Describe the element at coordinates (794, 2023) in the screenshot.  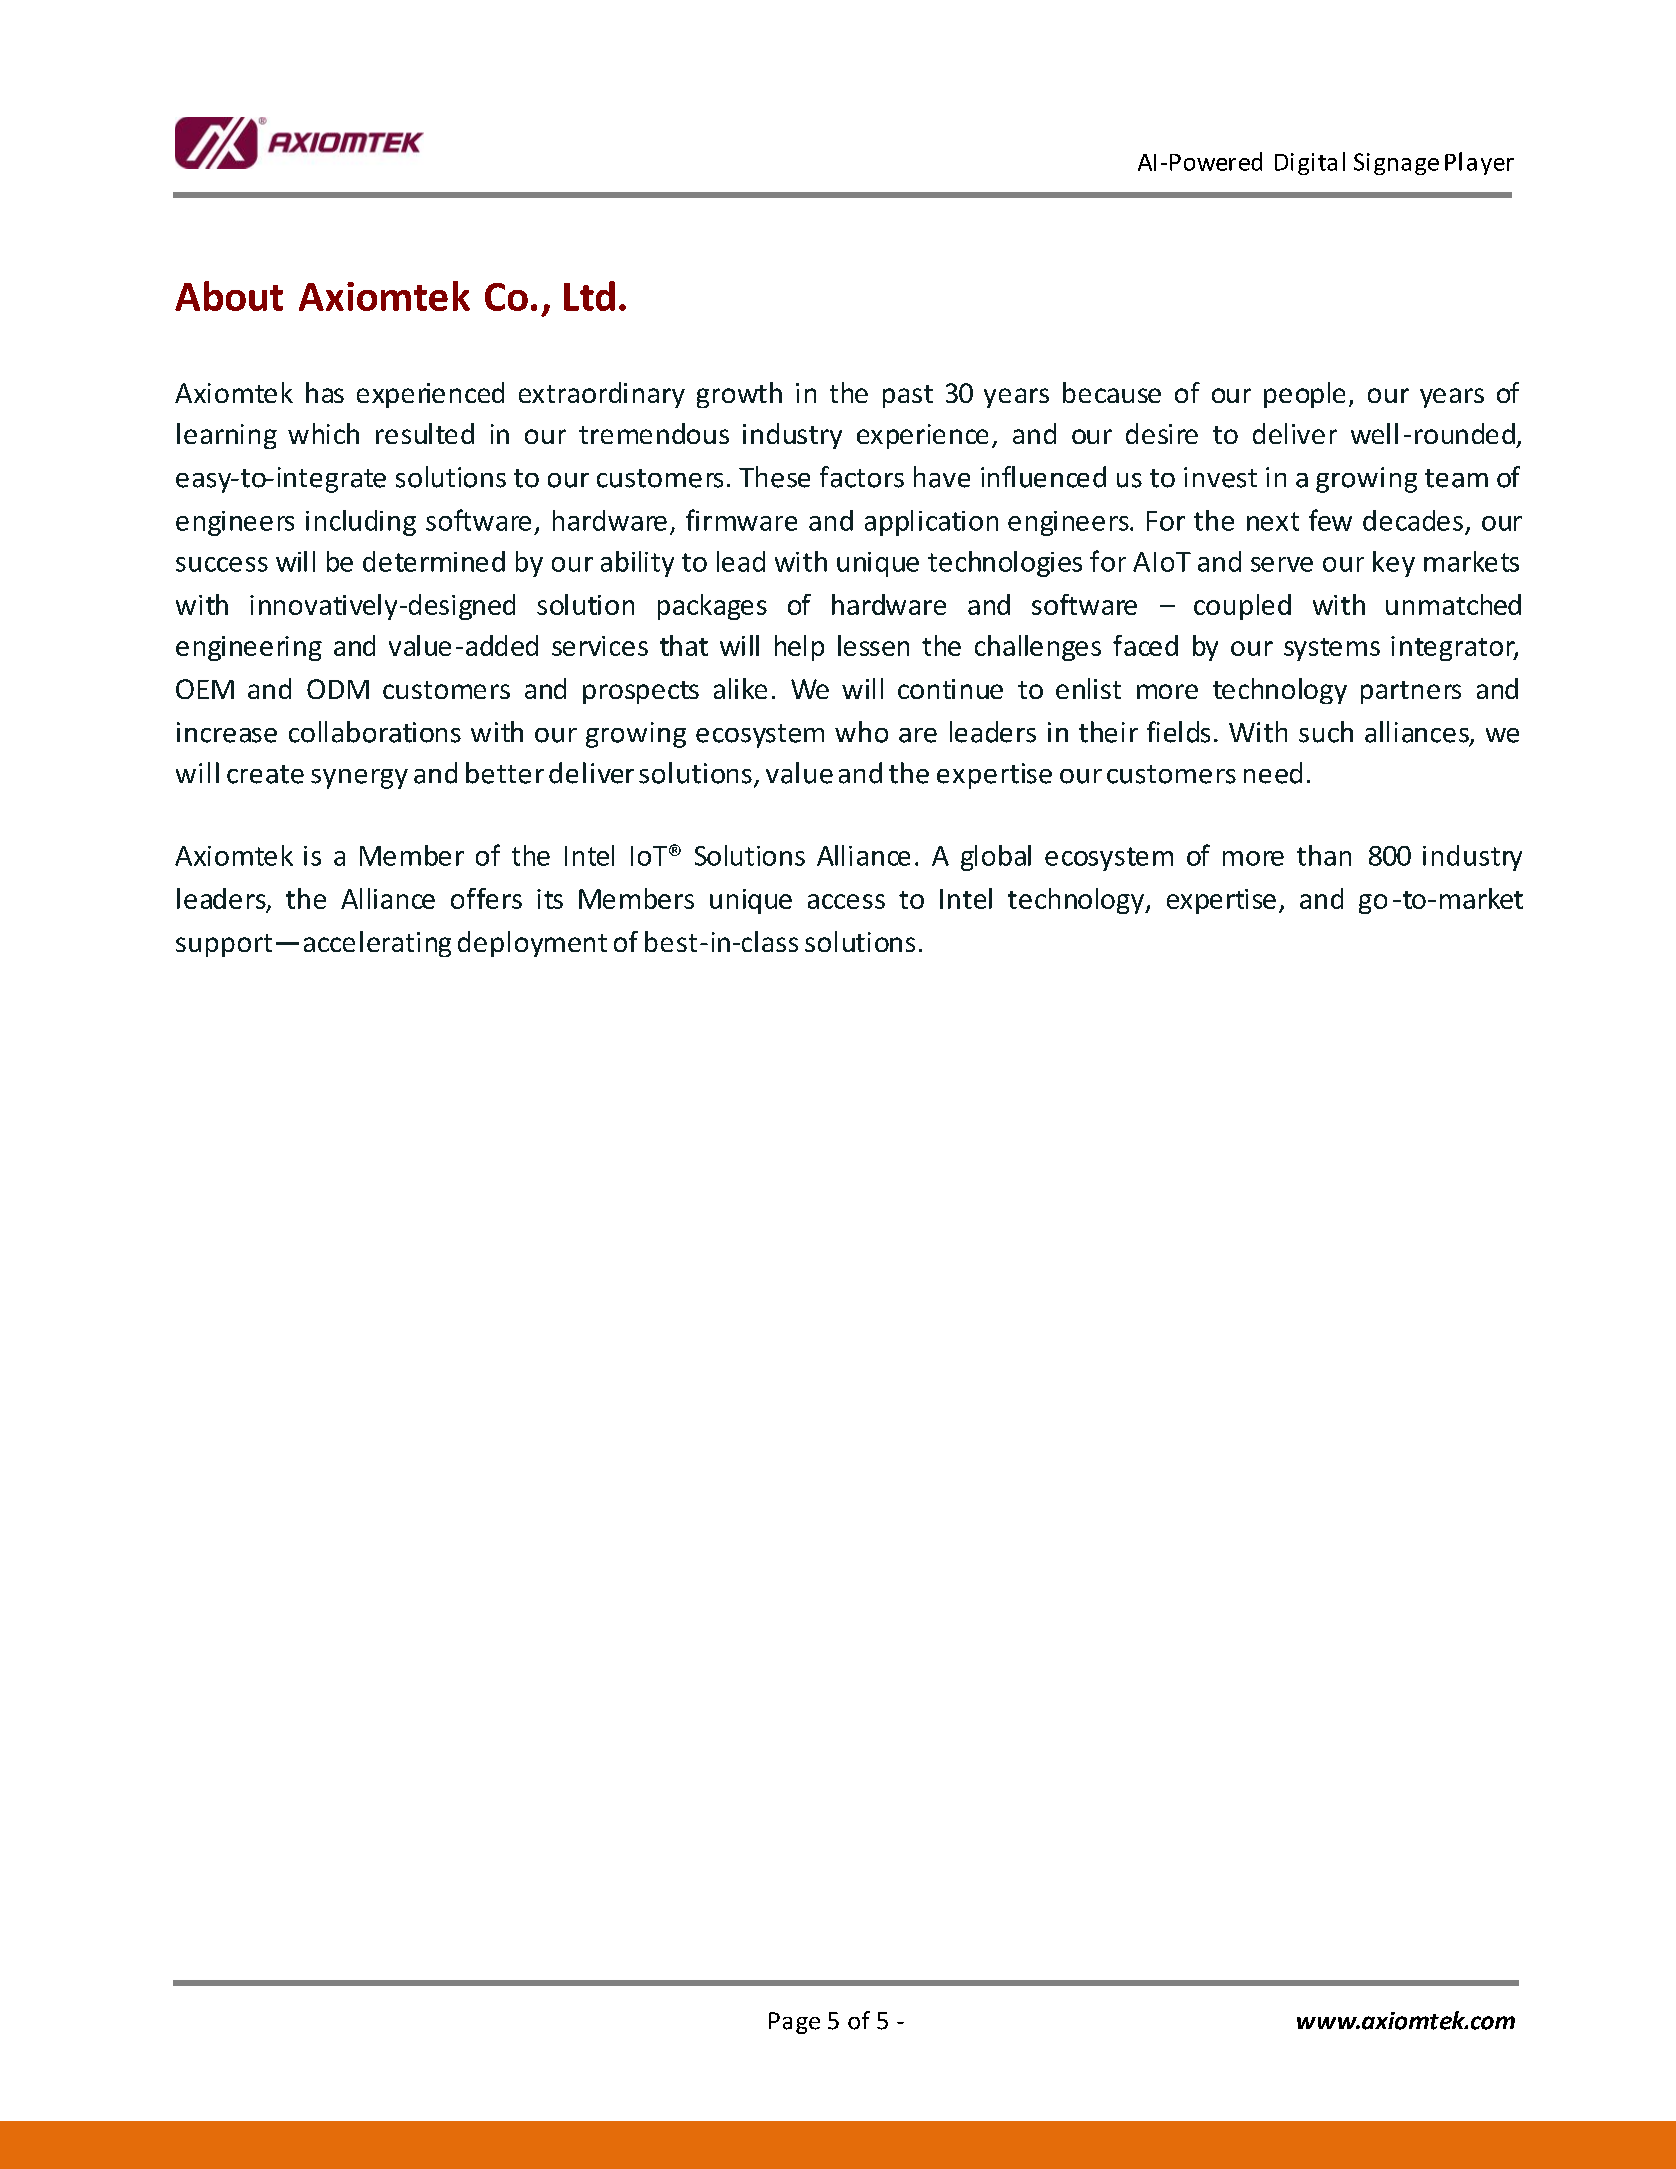
I see `Page` at that location.
